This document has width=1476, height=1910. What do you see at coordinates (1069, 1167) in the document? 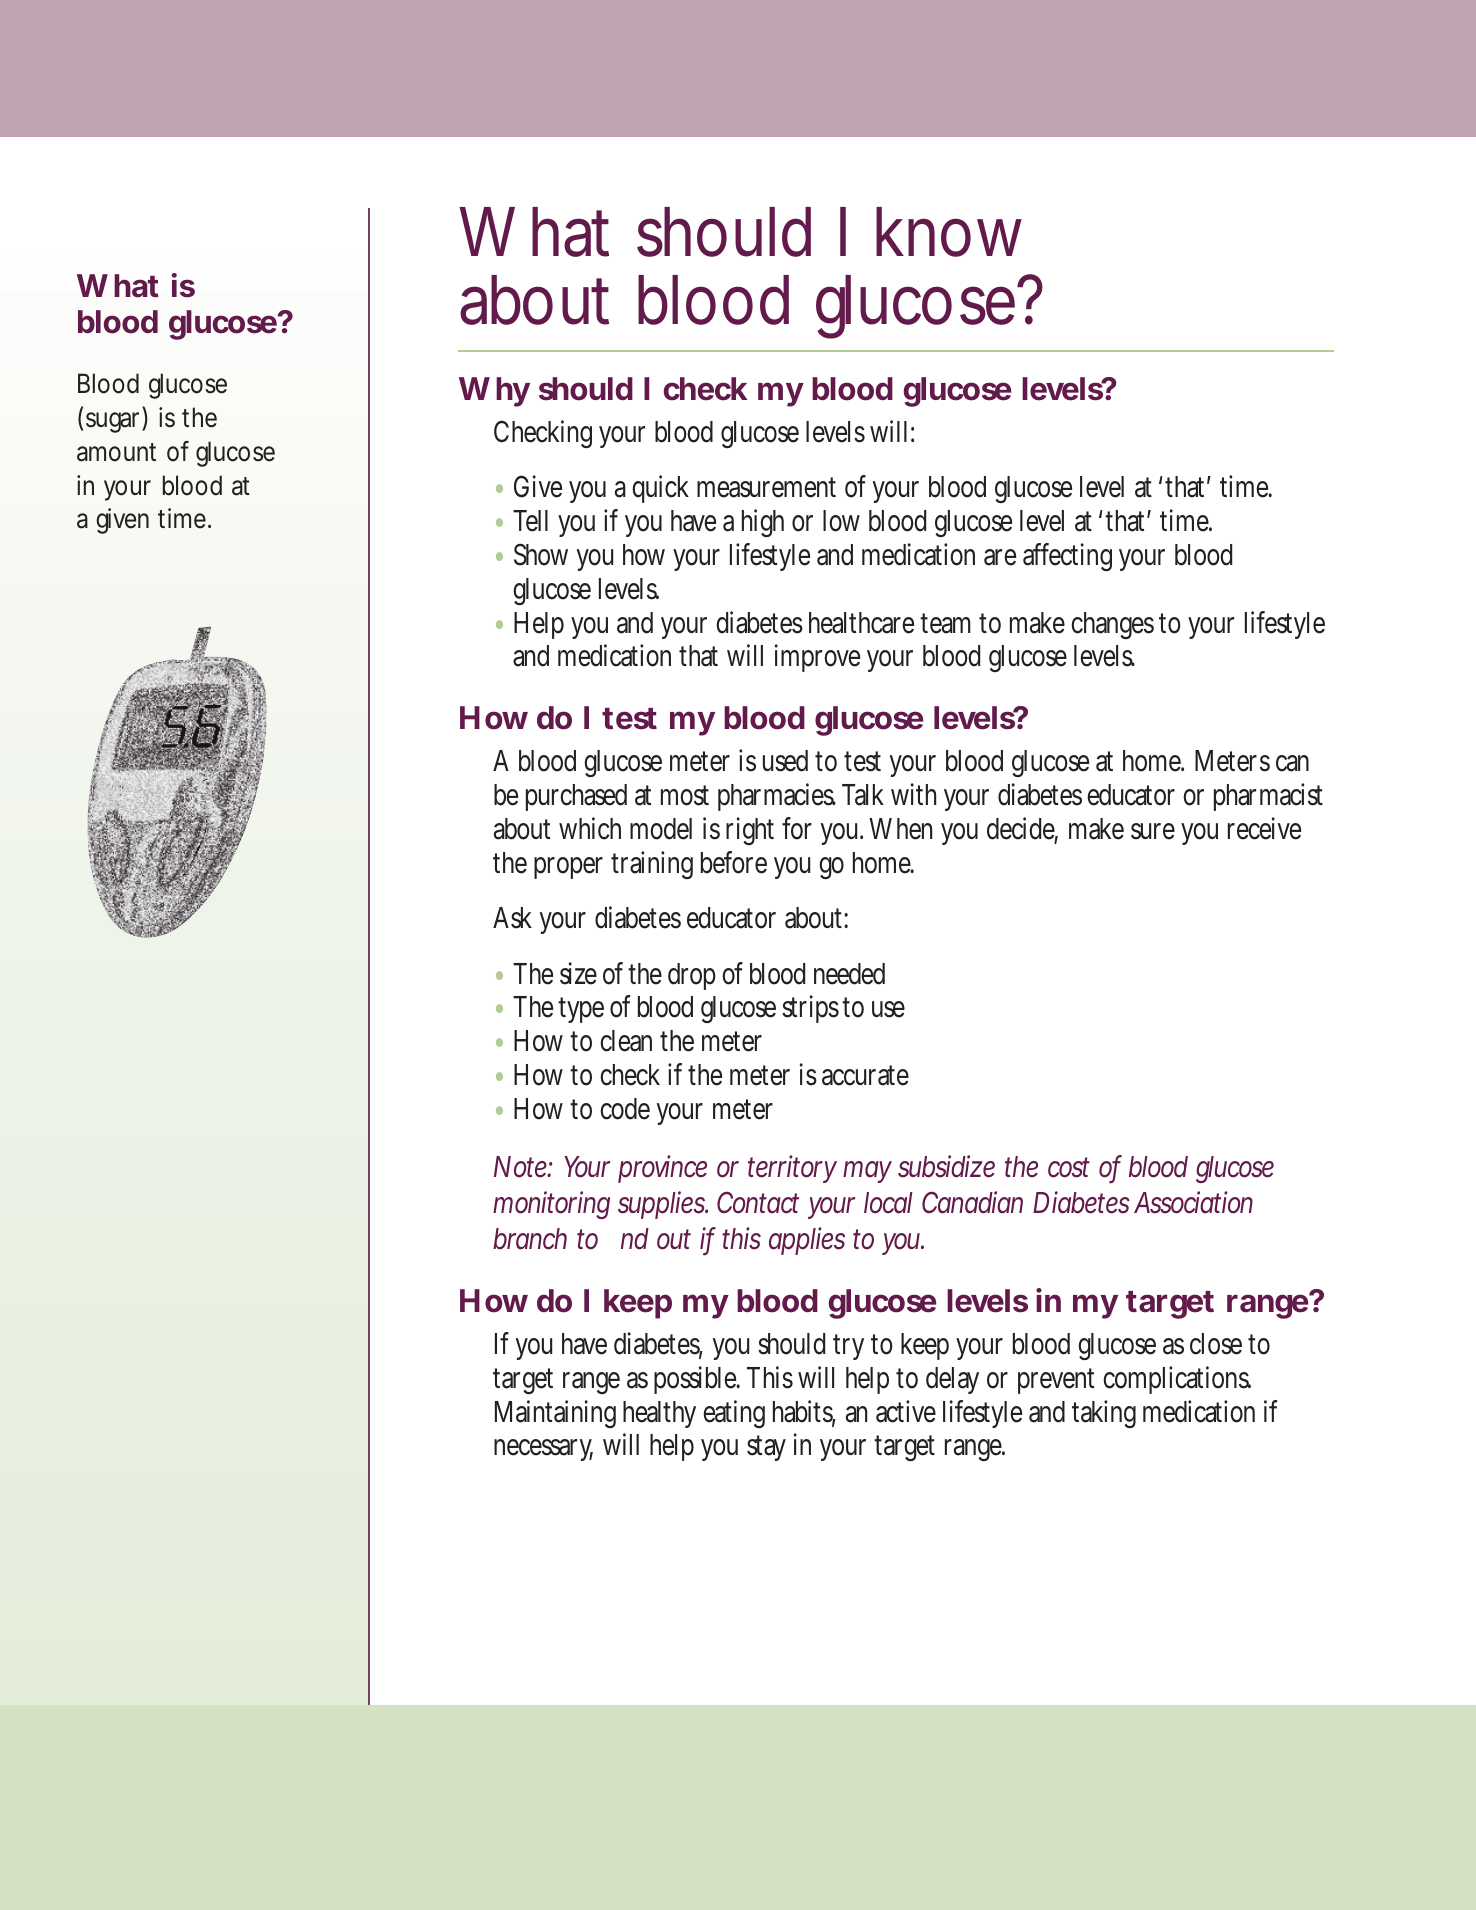
I see `cost` at bounding box center [1069, 1167].
